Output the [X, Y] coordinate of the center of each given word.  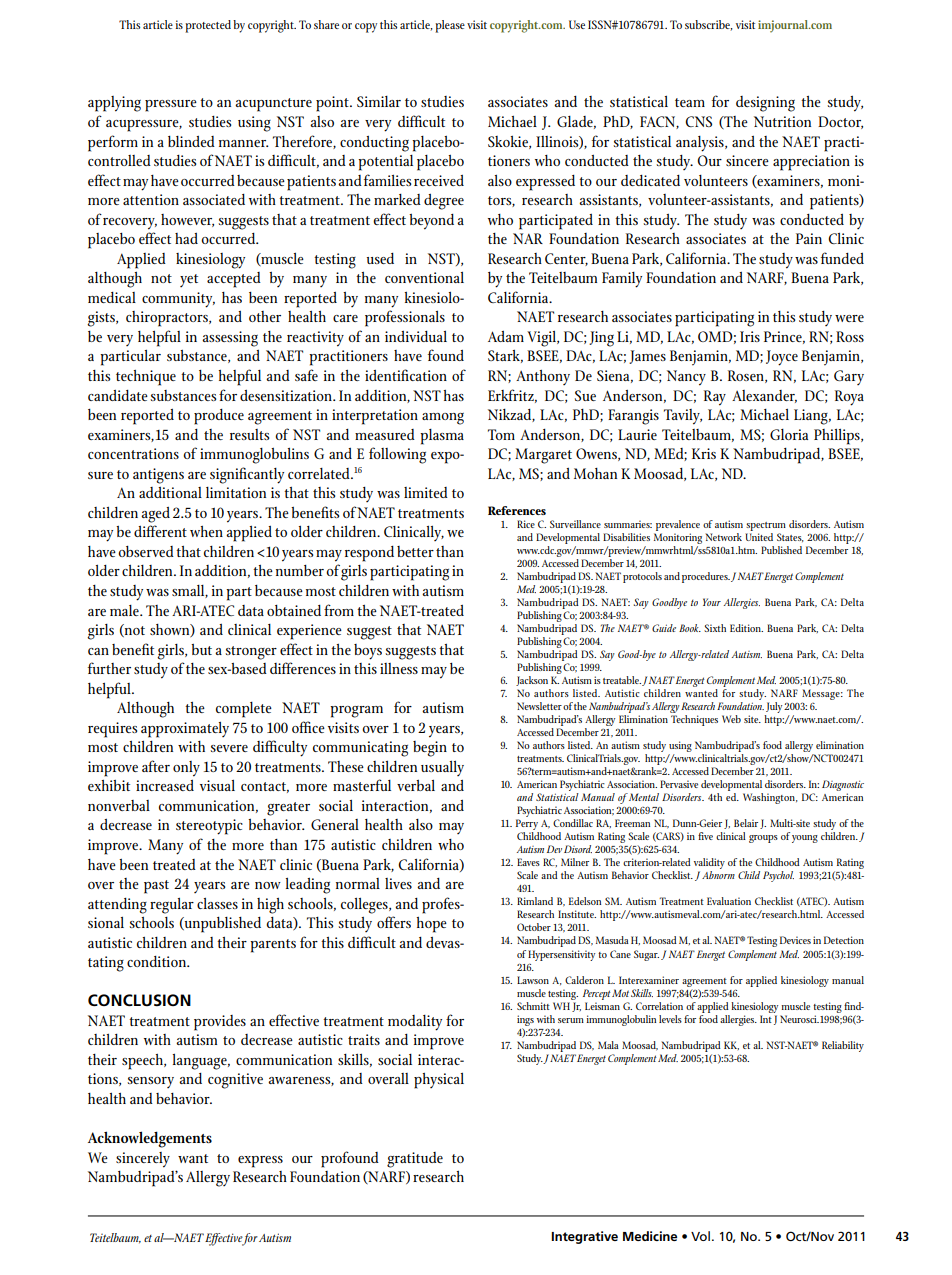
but [201, 649]
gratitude [415, 1160]
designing [765, 104]
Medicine [650, 1236]
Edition [746, 628]
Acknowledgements [150, 1139]
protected [208, 26]
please [450, 26]
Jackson [532, 681]
